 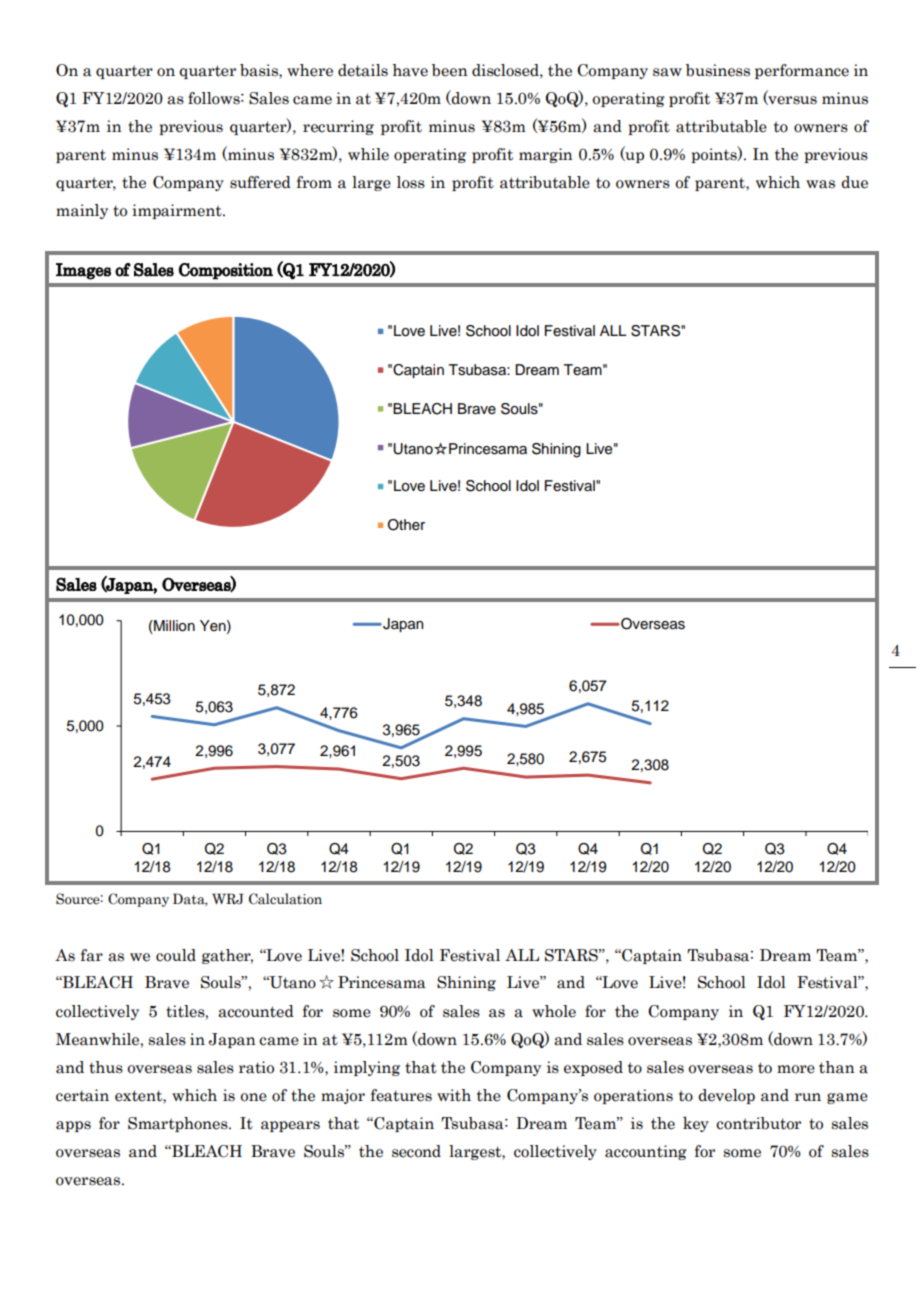 What do you see at coordinates (454, 1095) in the screenshot?
I see `with` at bounding box center [454, 1095].
